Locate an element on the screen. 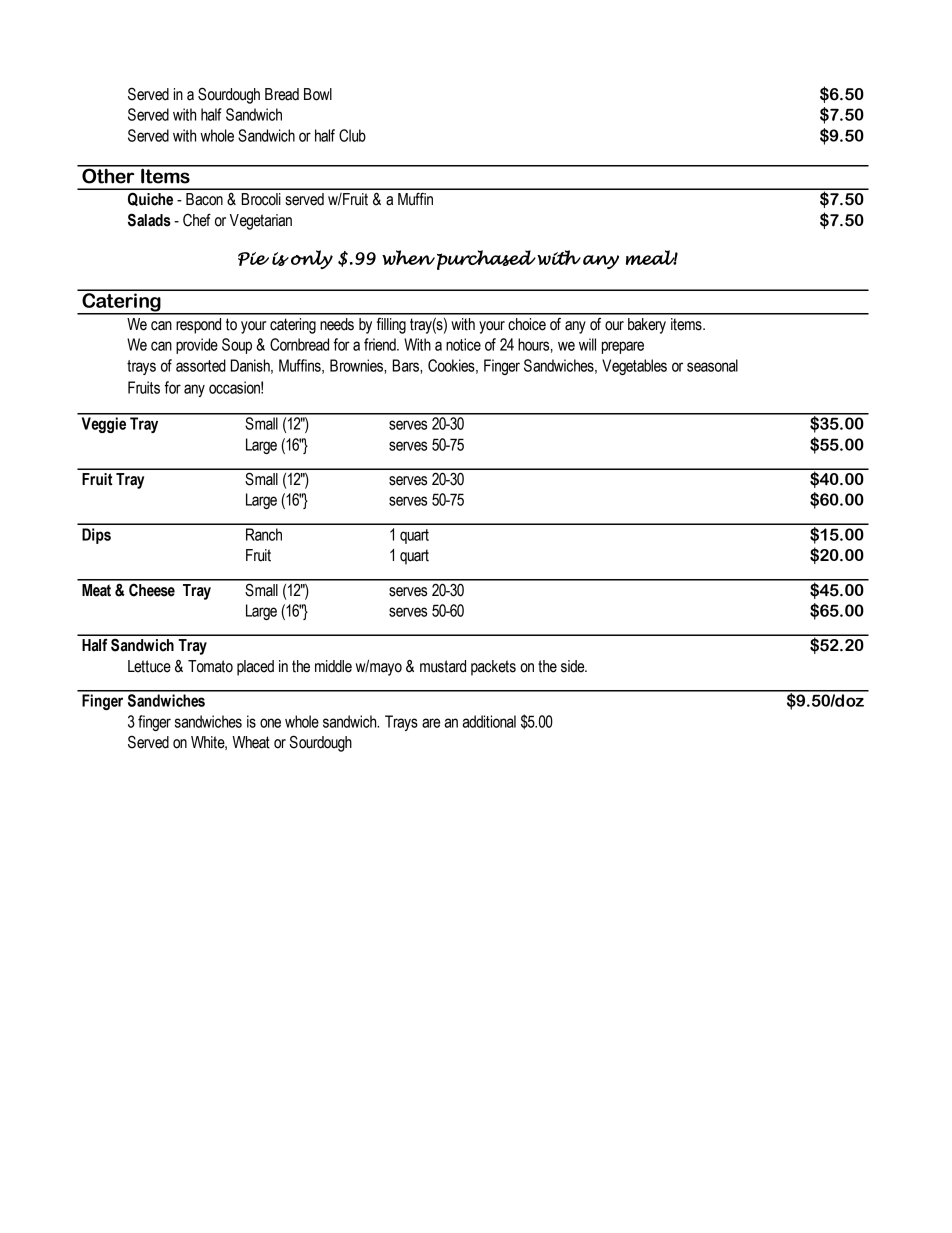  Other is located at coordinates (108, 175).
